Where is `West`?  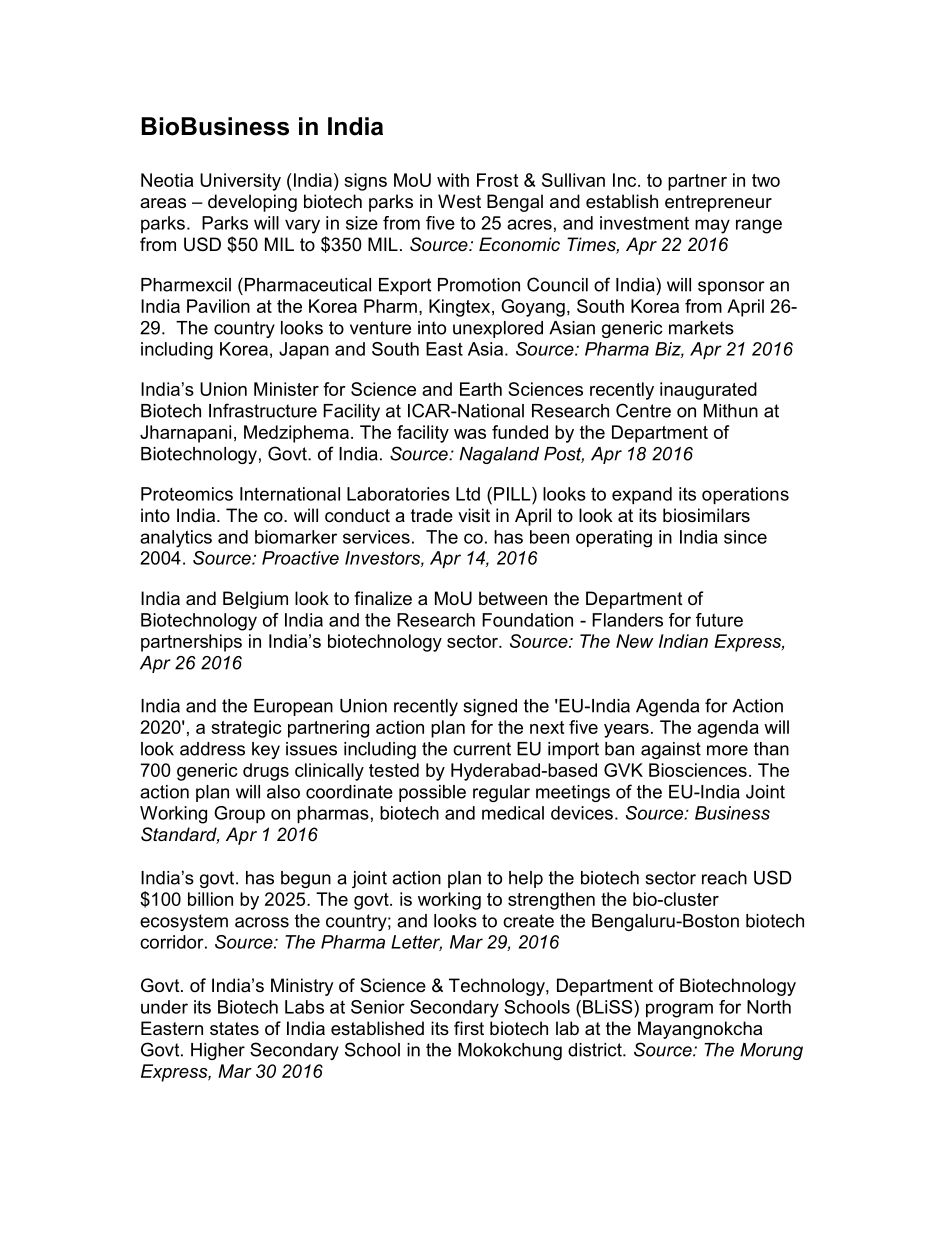
West is located at coordinates (459, 201).
